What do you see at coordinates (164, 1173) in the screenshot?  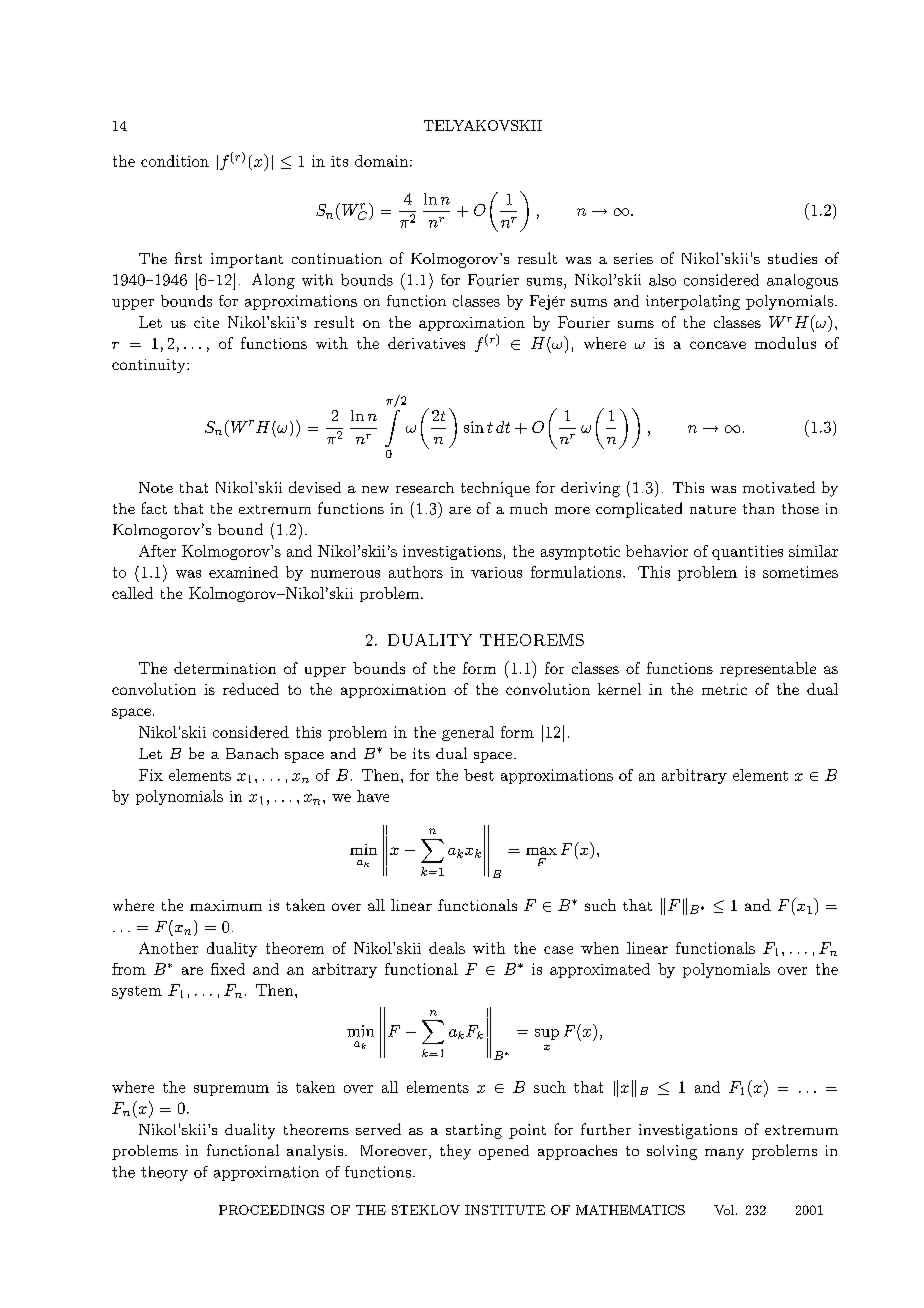 I see `theory` at bounding box center [164, 1173].
